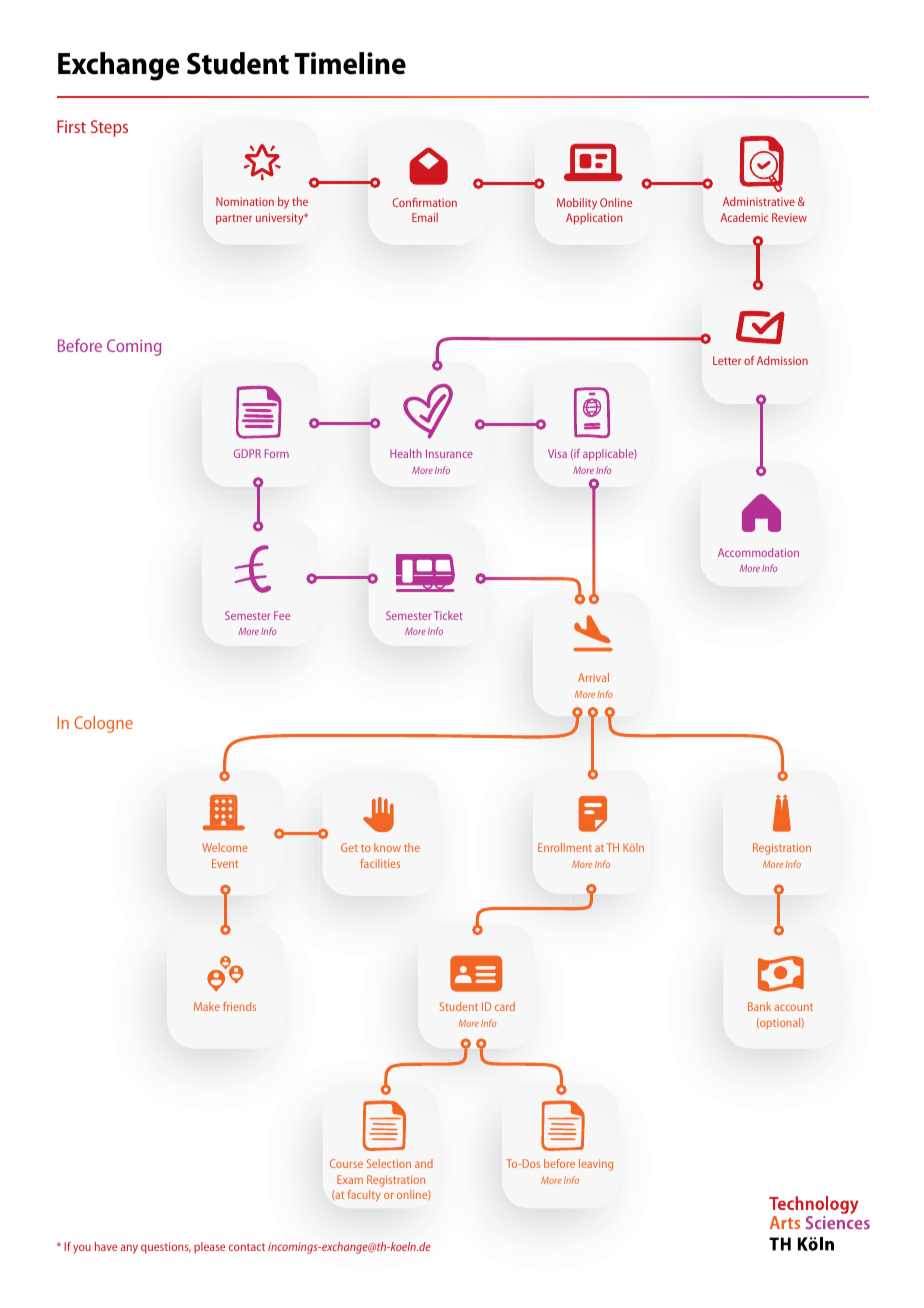 Image resolution: width=924 pixels, height=1308 pixels. Describe the element at coordinates (103, 724) in the screenshot. I see `Cologne` at that location.
